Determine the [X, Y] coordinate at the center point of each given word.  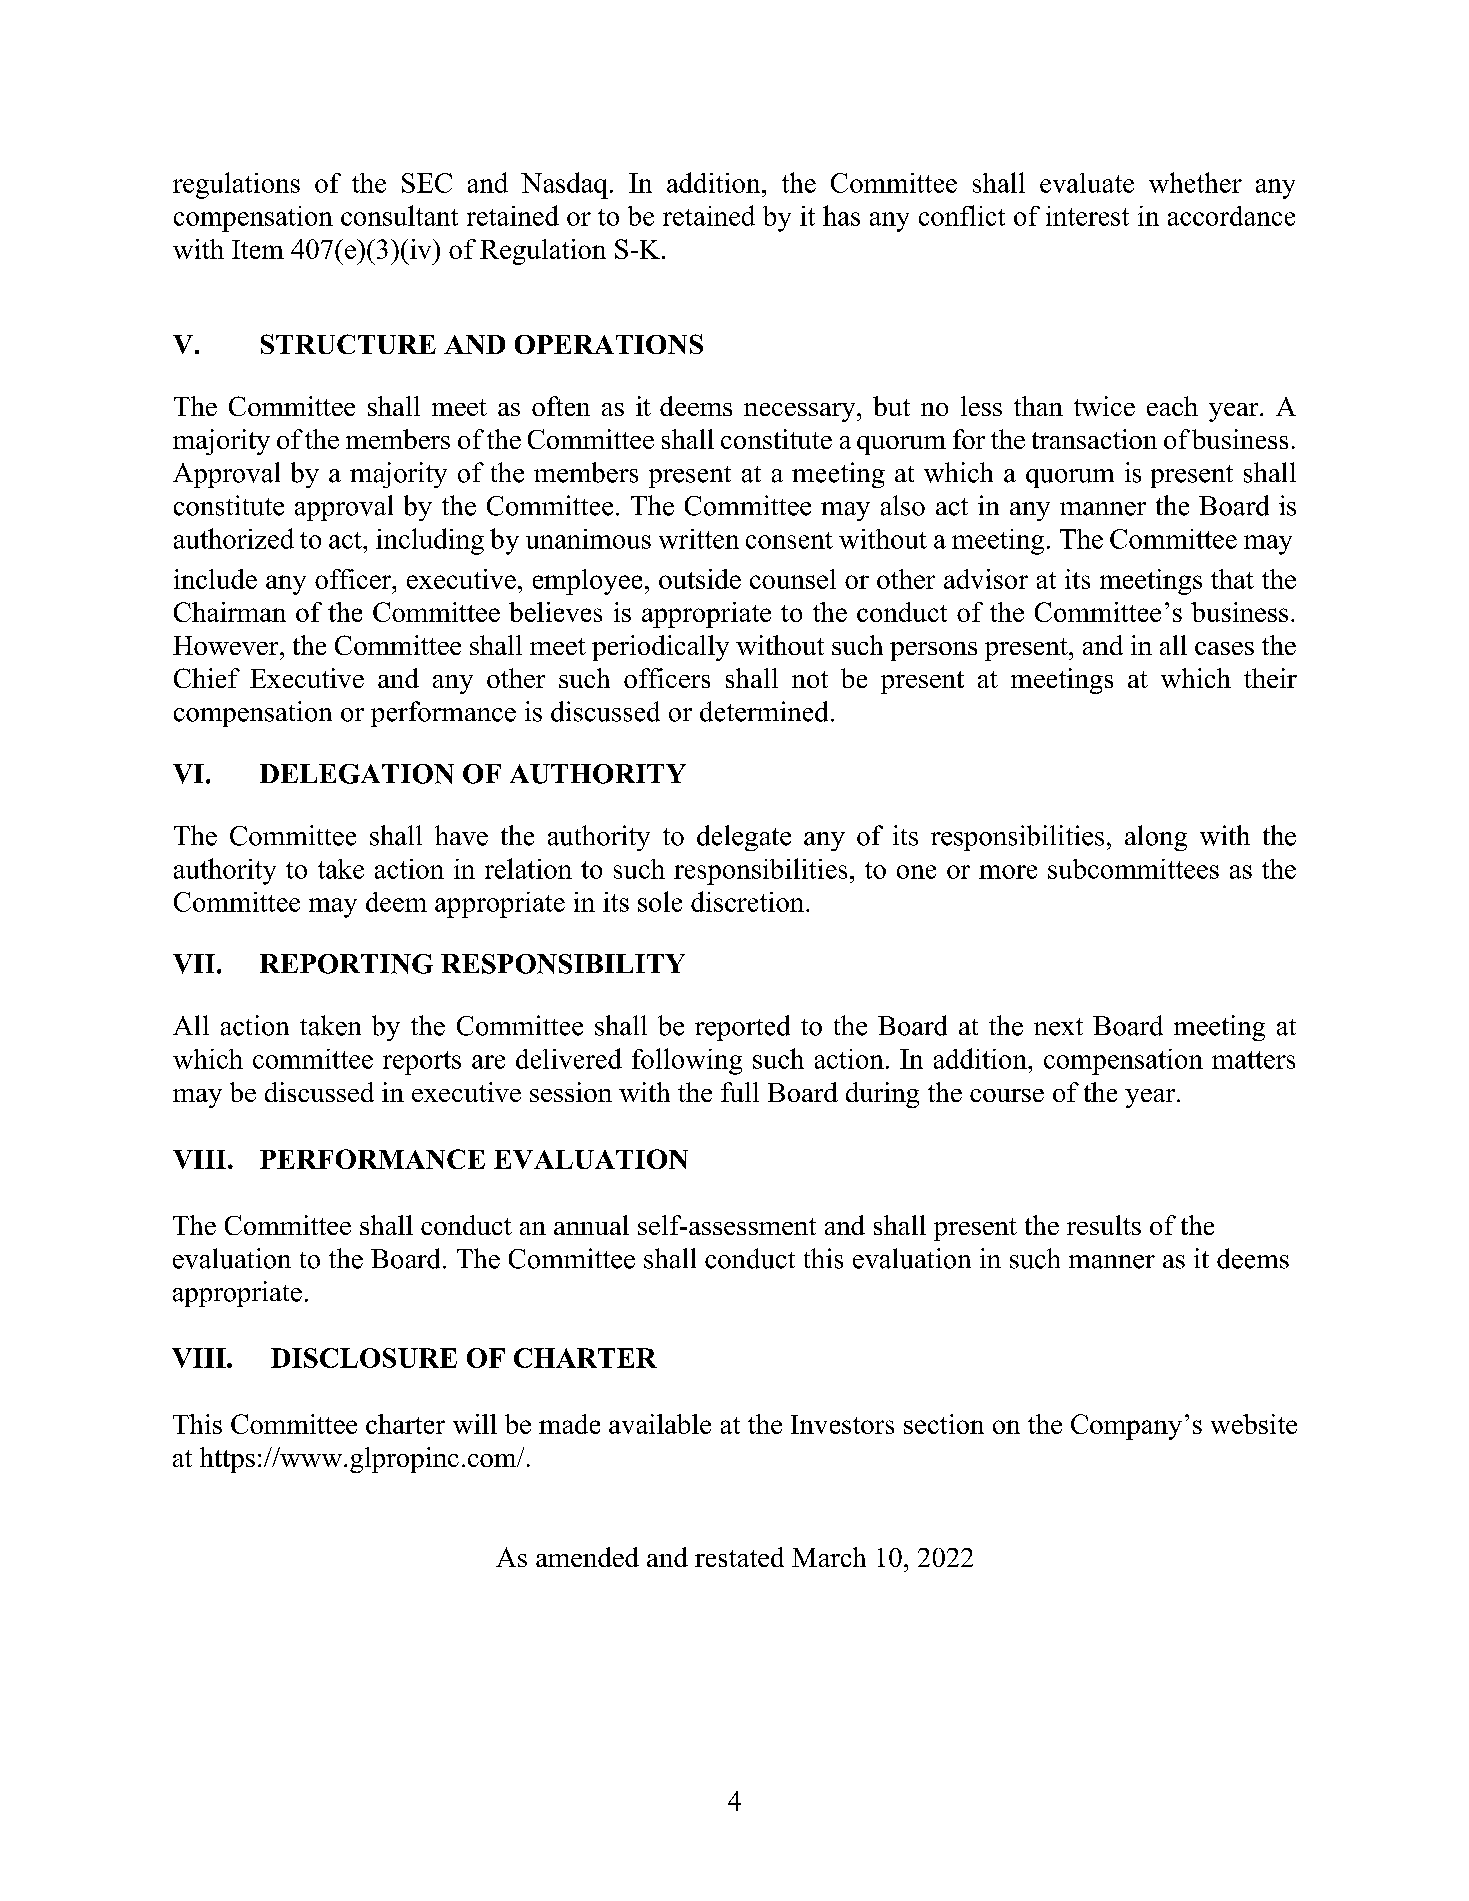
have [461, 835]
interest [1087, 216]
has [841, 215]
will [475, 1424]
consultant [399, 215]
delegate [744, 838]
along [1156, 838]
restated [739, 1557]
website [1254, 1424]
